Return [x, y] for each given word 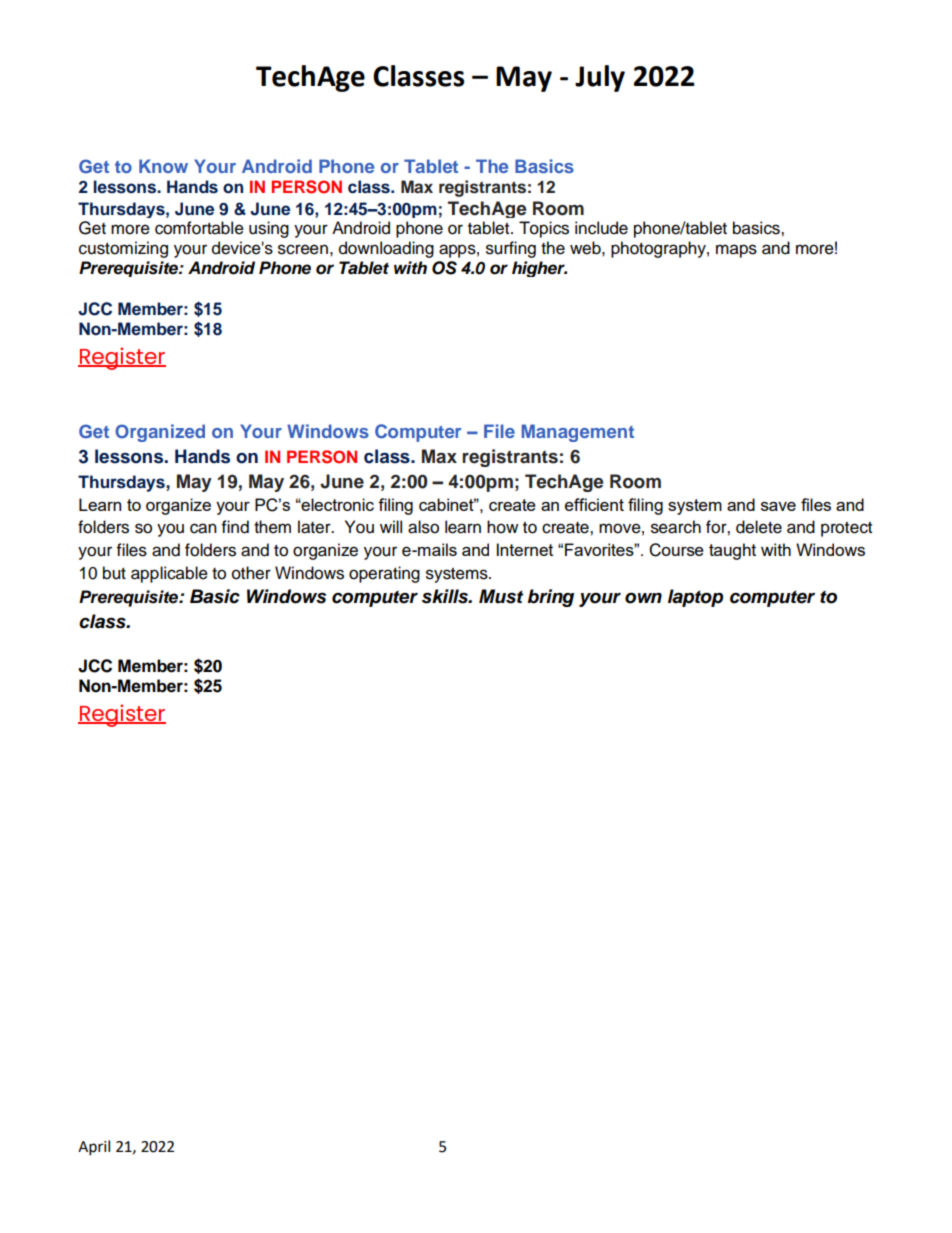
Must [501, 596]
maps [736, 251]
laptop [695, 598]
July [600, 78]
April [94, 1148]
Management [578, 433]
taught [732, 551]
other [251, 573]
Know [163, 166]
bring [550, 598]
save [778, 506]
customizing [123, 249]
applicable [169, 574]
